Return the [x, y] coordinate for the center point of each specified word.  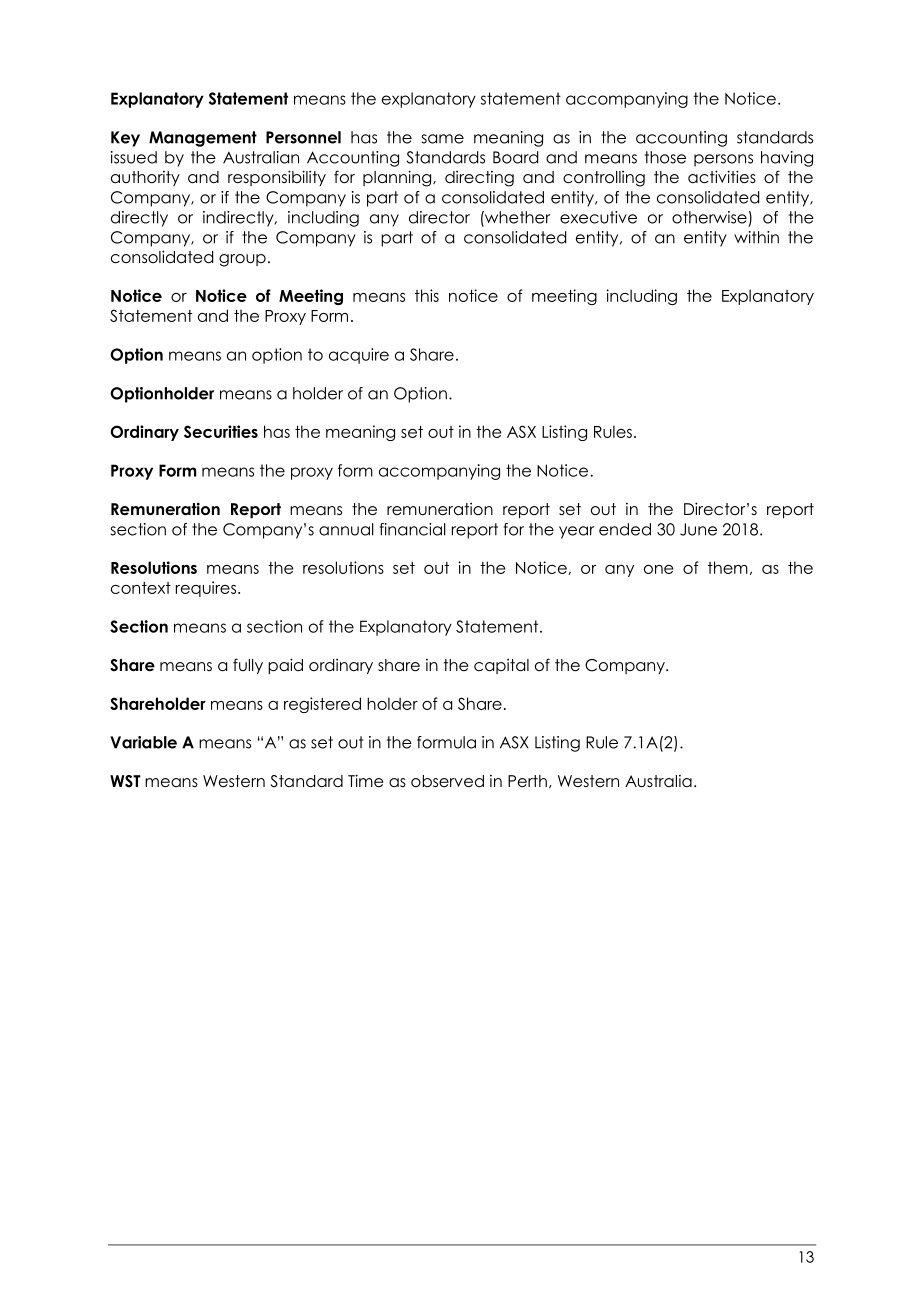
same [442, 139]
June [698, 529]
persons [723, 160]
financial [413, 529]
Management [203, 139]
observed [447, 781]
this [427, 295]
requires [207, 589]
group [242, 260]
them [728, 567]
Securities [221, 431]
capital [501, 666]
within [756, 237]
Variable [143, 742]
